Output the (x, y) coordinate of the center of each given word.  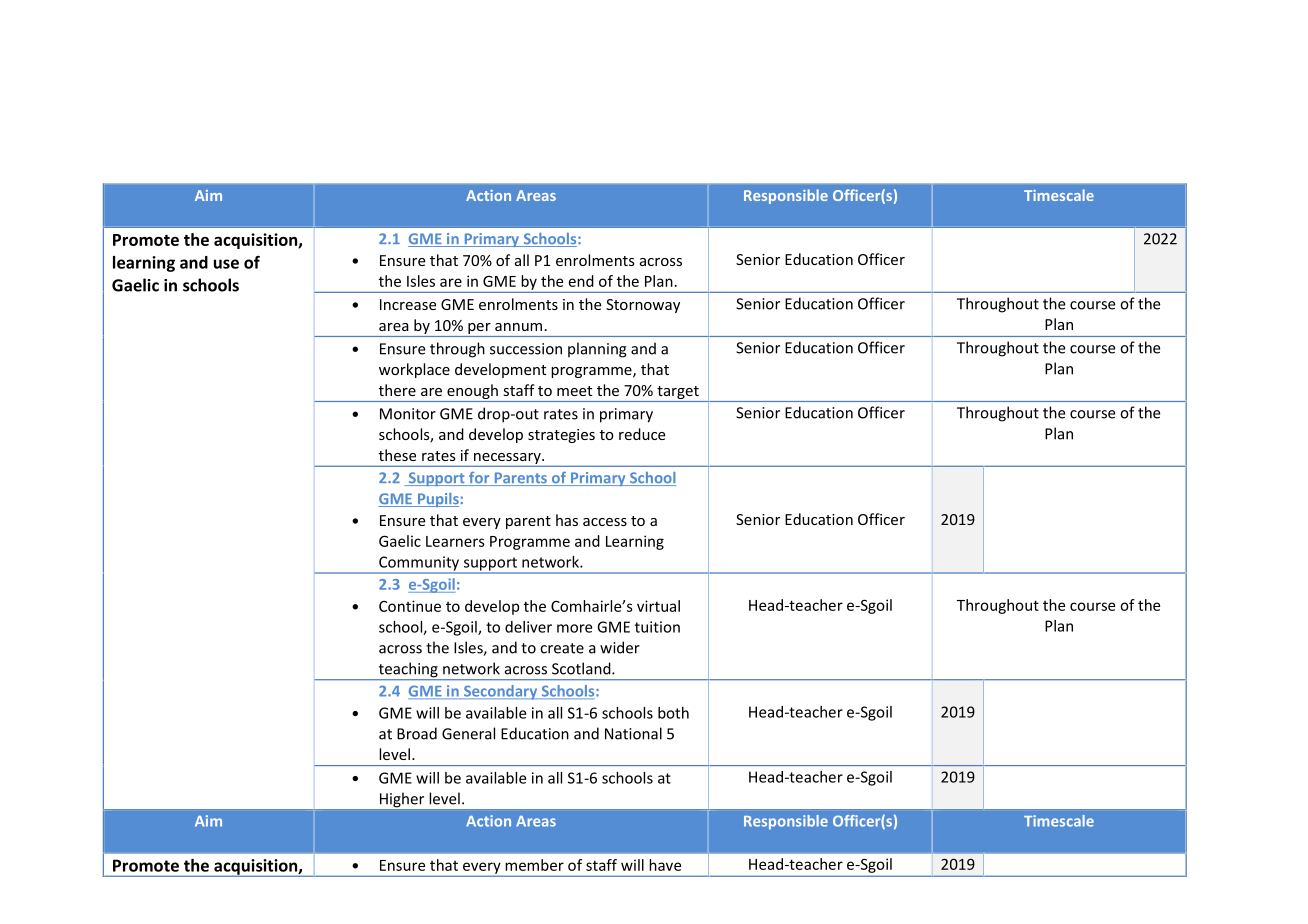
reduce (642, 434)
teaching (408, 671)
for (479, 479)
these (397, 455)
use (226, 264)
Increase (408, 304)
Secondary (501, 692)
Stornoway (643, 306)
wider (620, 647)
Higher (402, 801)
